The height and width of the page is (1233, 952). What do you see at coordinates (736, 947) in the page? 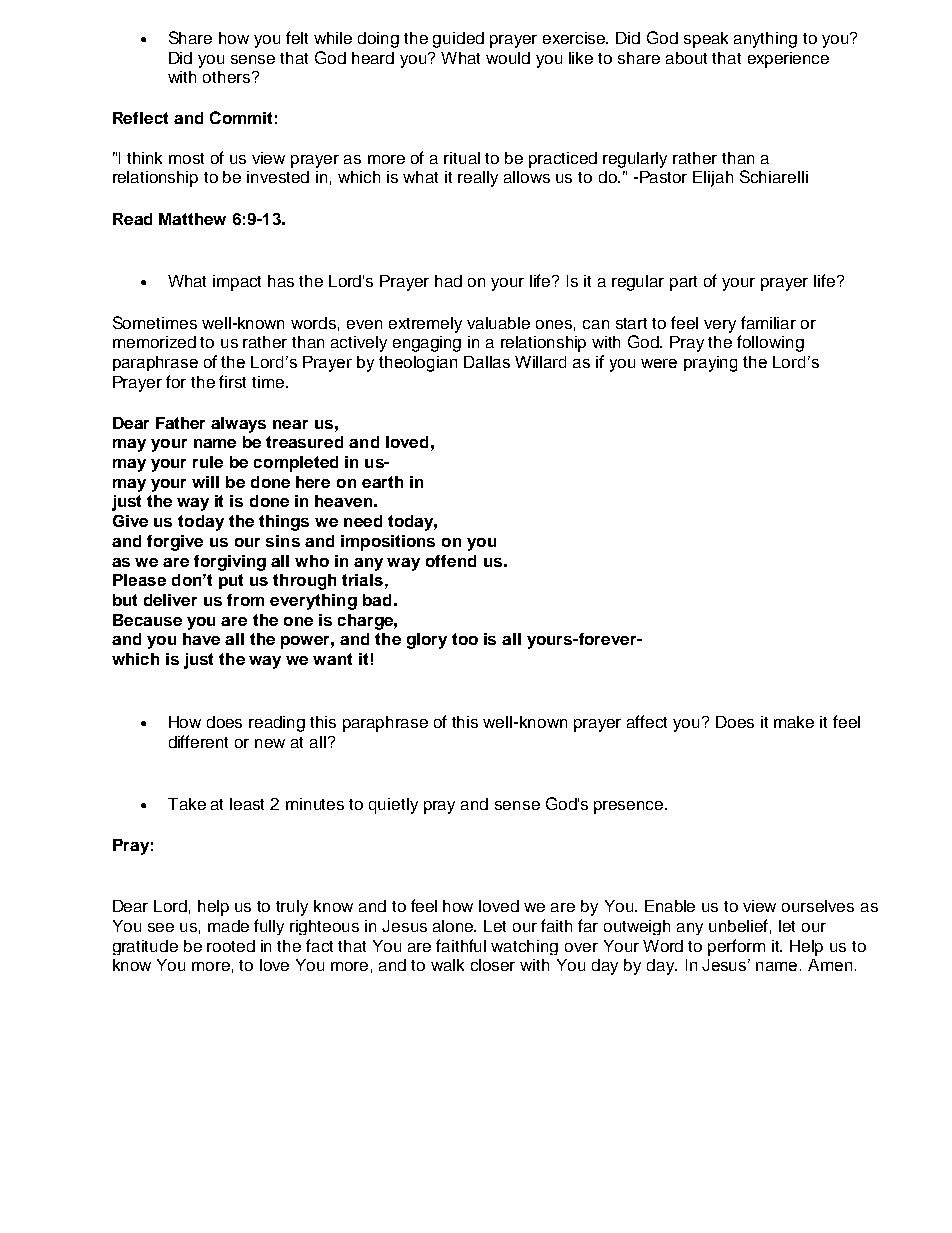
I see `perform` at bounding box center [736, 947].
